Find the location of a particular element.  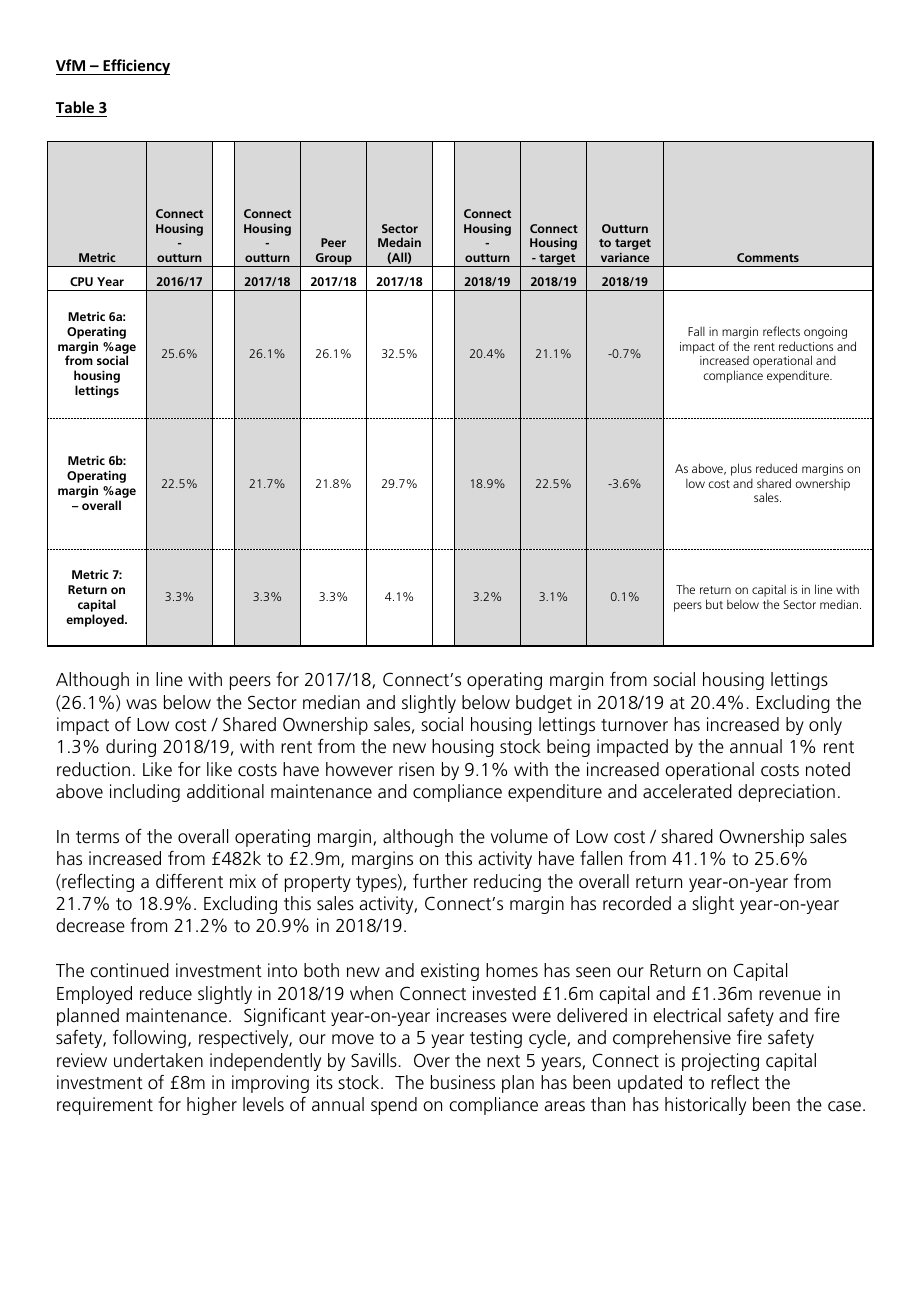

plus is located at coordinates (741, 469).
